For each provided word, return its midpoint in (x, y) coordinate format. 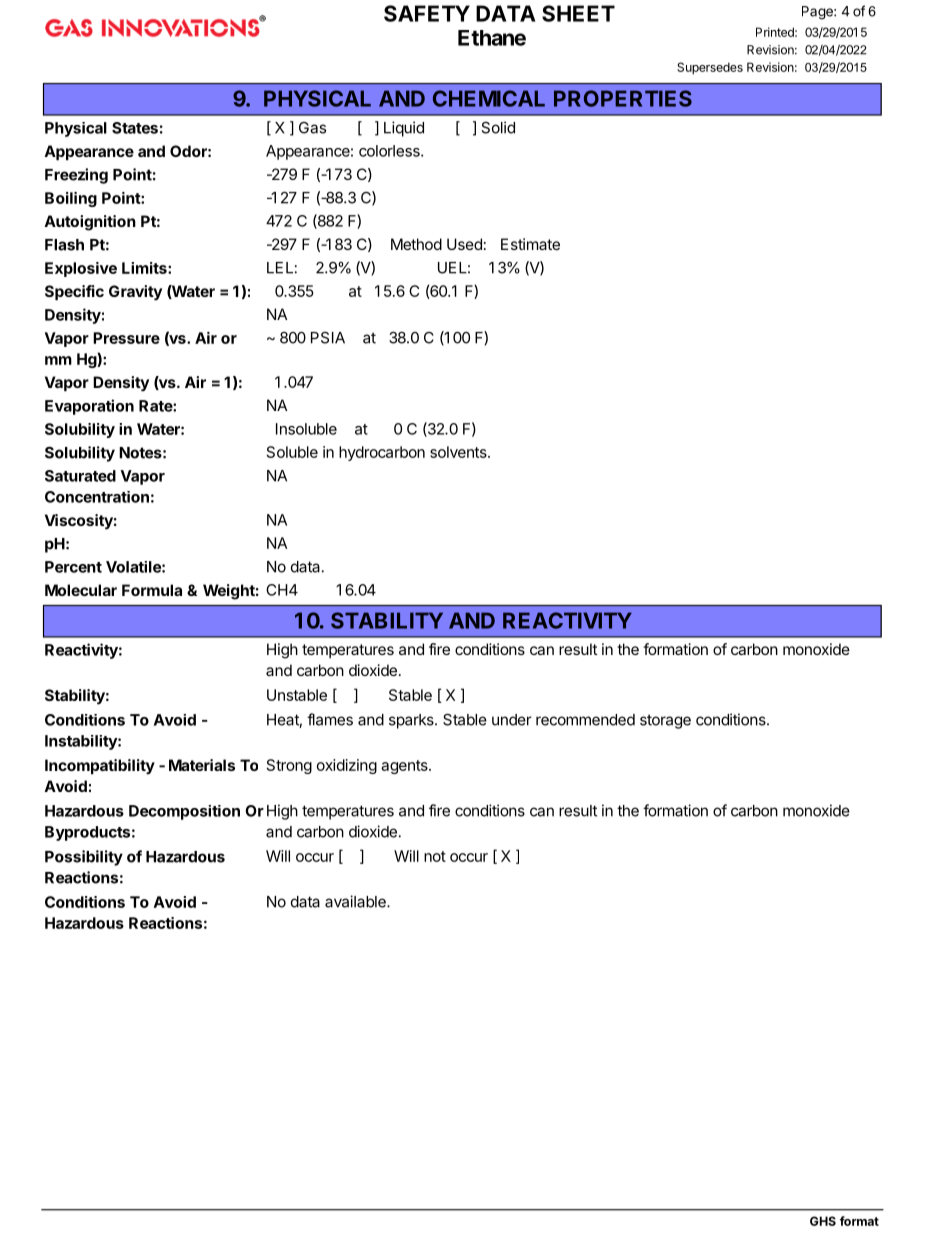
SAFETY (427, 13)
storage (665, 721)
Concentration (97, 497)
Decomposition (184, 812)
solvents (459, 452)
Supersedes (710, 68)
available (356, 901)
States (135, 128)
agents (405, 767)
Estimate (530, 244)
